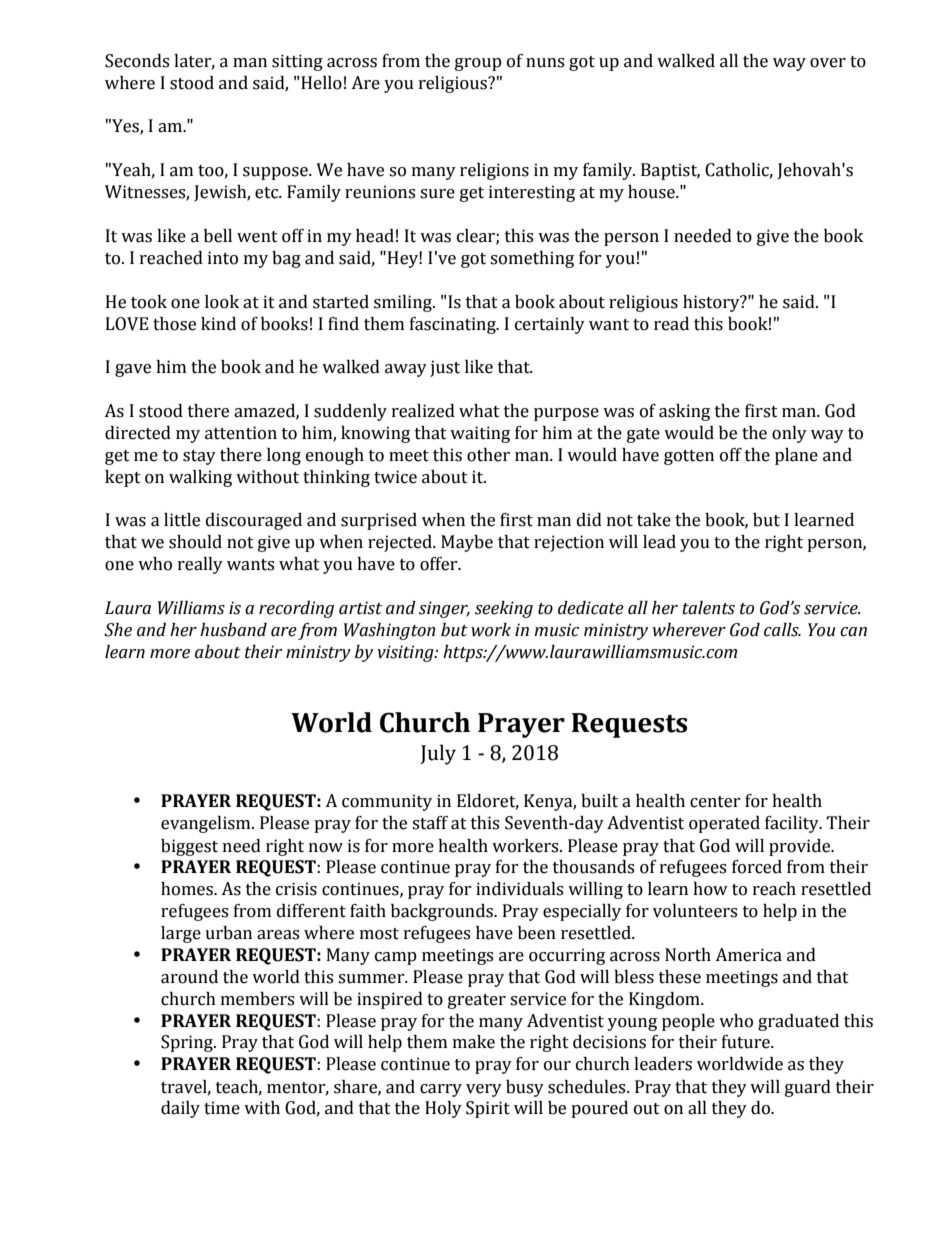 The height and width of the screenshot is (1233, 952). Describe the element at coordinates (200, 565) in the screenshot. I see `really` at that location.
